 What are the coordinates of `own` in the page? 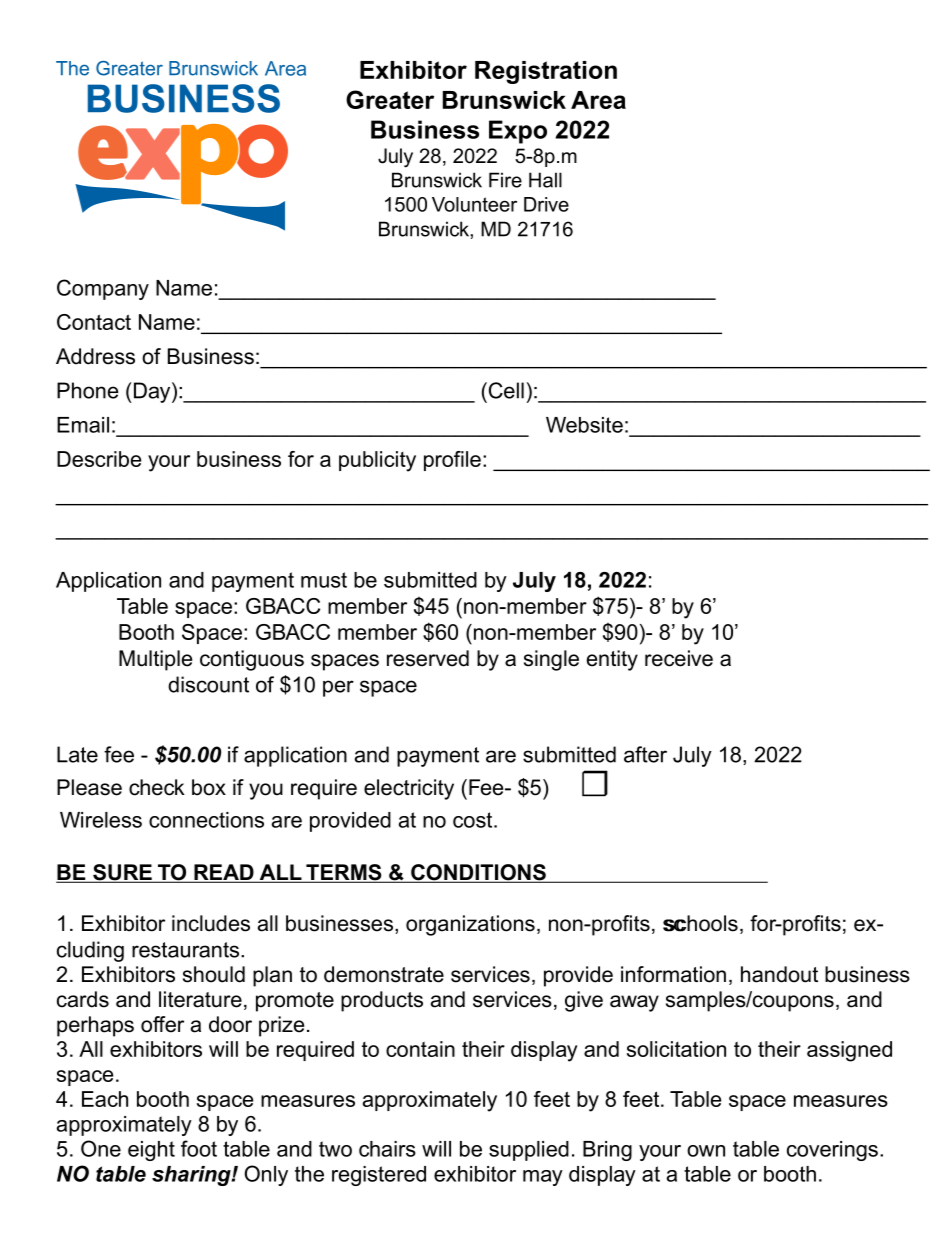 It's located at (706, 1151).
